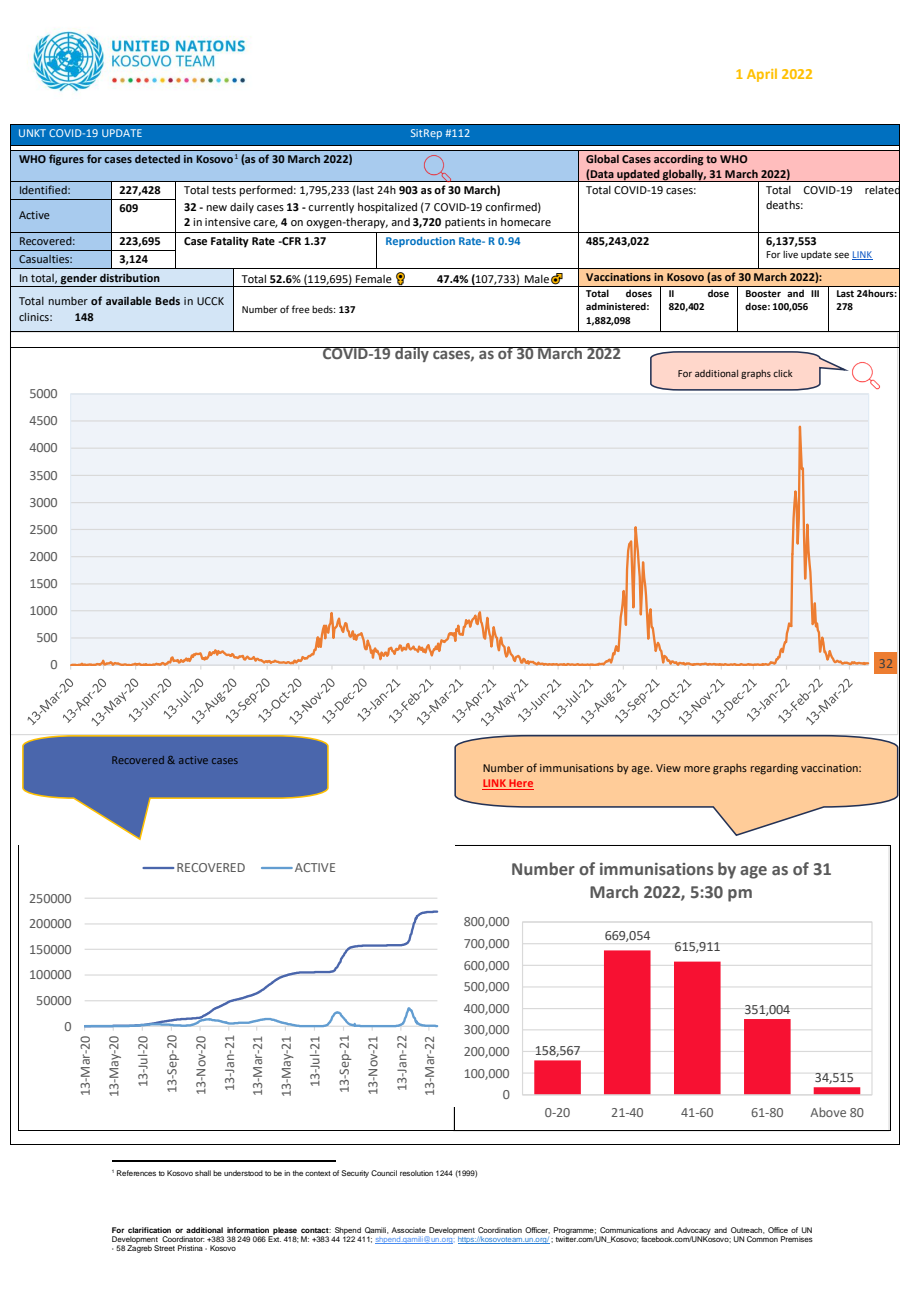 Image resolution: width=924 pixels, height=1308 pixels. Describe the element at coordinates (668, 768) in the screenshot. I see `View` at that location.
